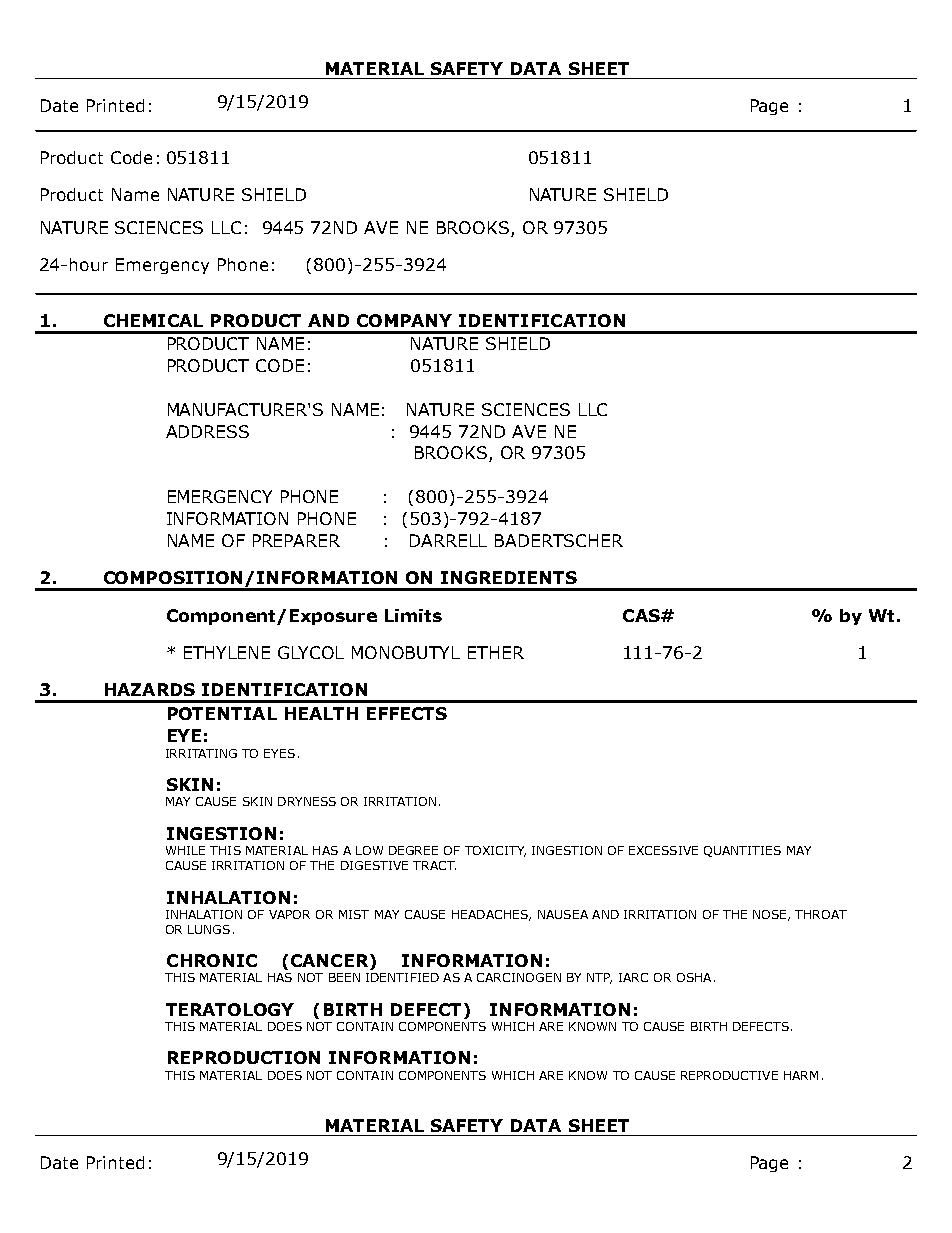 The image size is (952, 1233). Describe the element at coordinates (642, 615) in the document. I see `CAS` at that location.
